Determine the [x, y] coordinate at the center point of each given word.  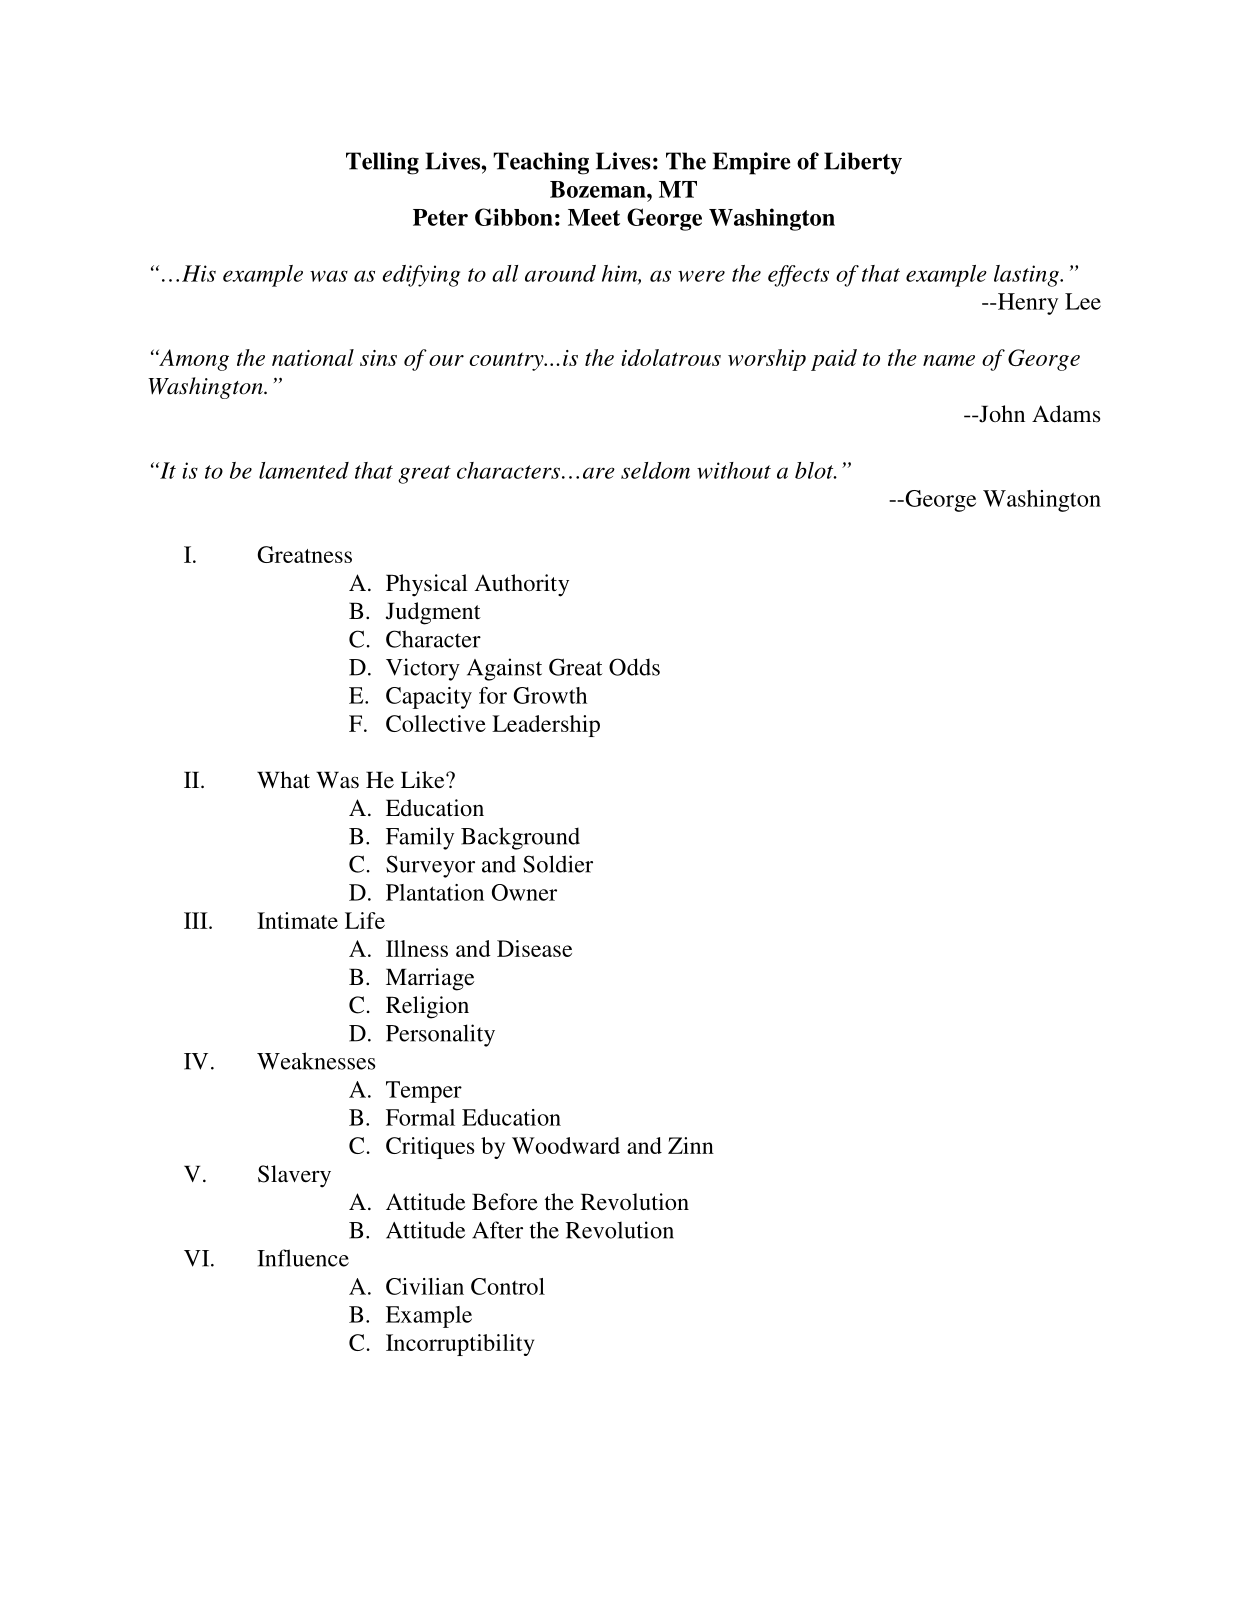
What [283, 779]
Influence [303, 1258]
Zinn [691, 1145]
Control [508, 1286]
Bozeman [599, 189]
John [1001, 414]
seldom [655, 470]
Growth [550, 695]
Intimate [297, 920]
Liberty [863, 163]
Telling [382, 163]
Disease [534, 948]
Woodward [566, 1145]
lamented [304, 470]
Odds [634, 667]
